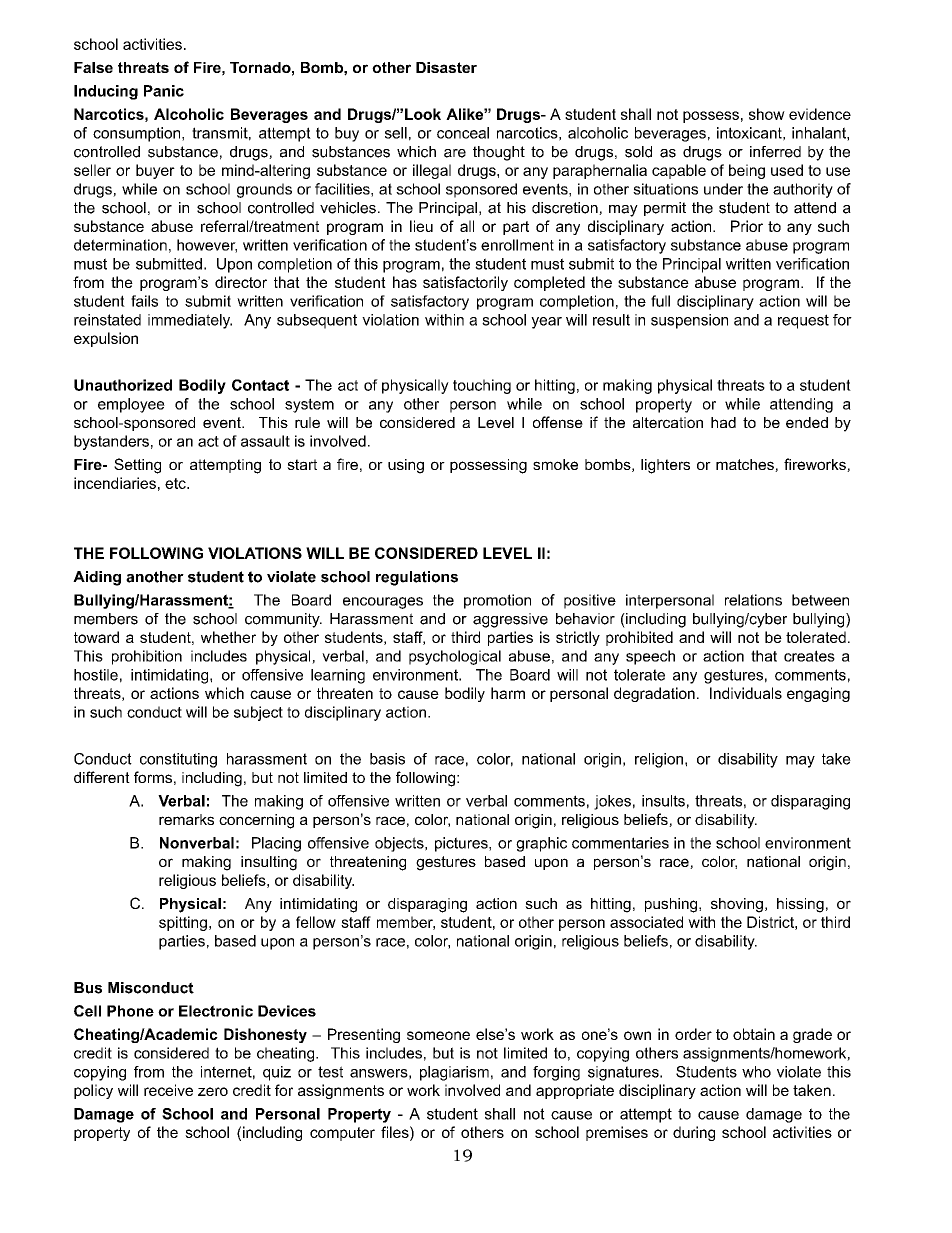 Image resolution: width=952 pixels, height=1233 pixels. I want to click on receive, so click(168, 1090).
